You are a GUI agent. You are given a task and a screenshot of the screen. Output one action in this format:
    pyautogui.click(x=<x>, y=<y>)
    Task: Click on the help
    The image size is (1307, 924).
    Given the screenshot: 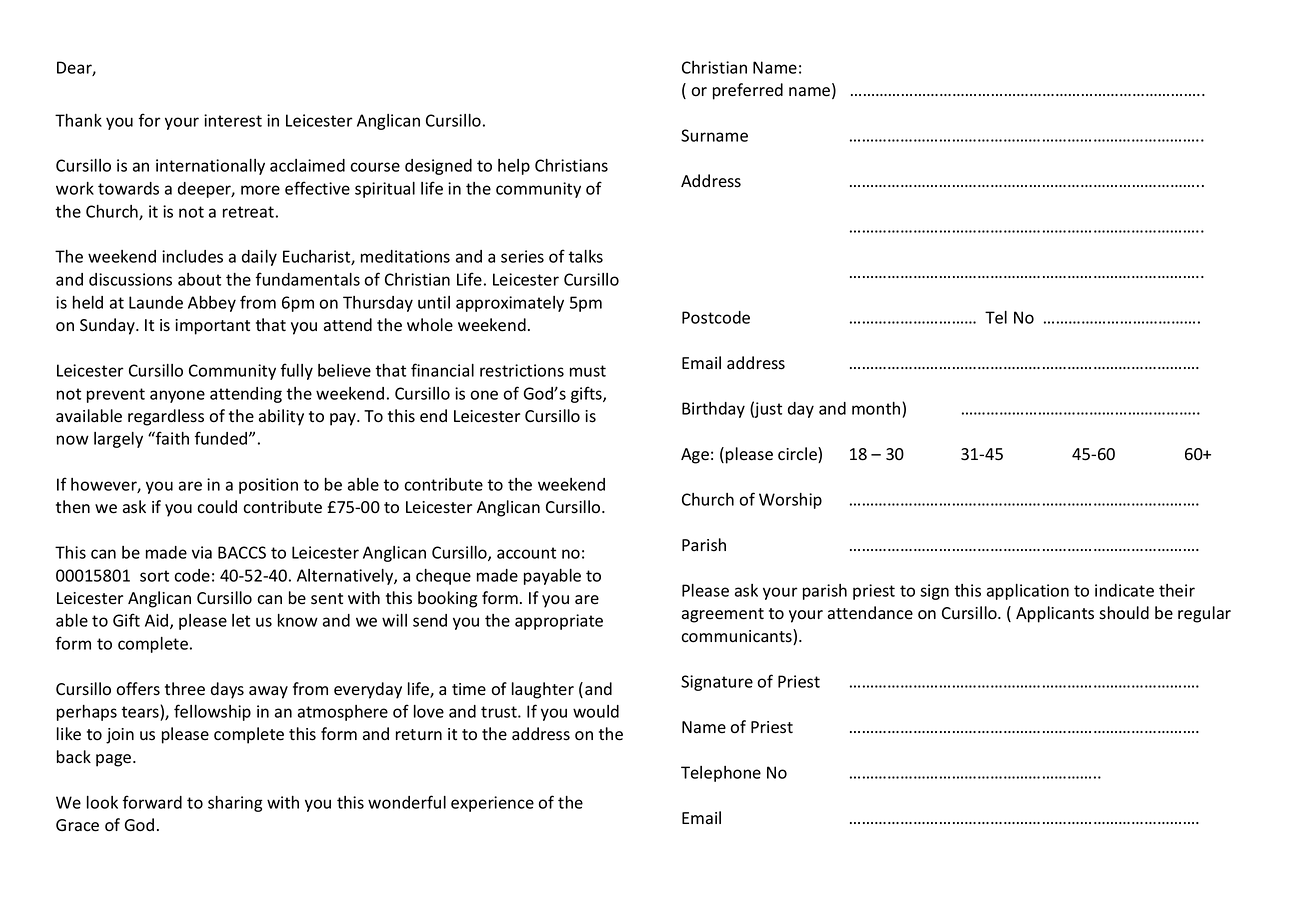 What is the action you would take?
    pyautogui.click(x=514, y=167)
